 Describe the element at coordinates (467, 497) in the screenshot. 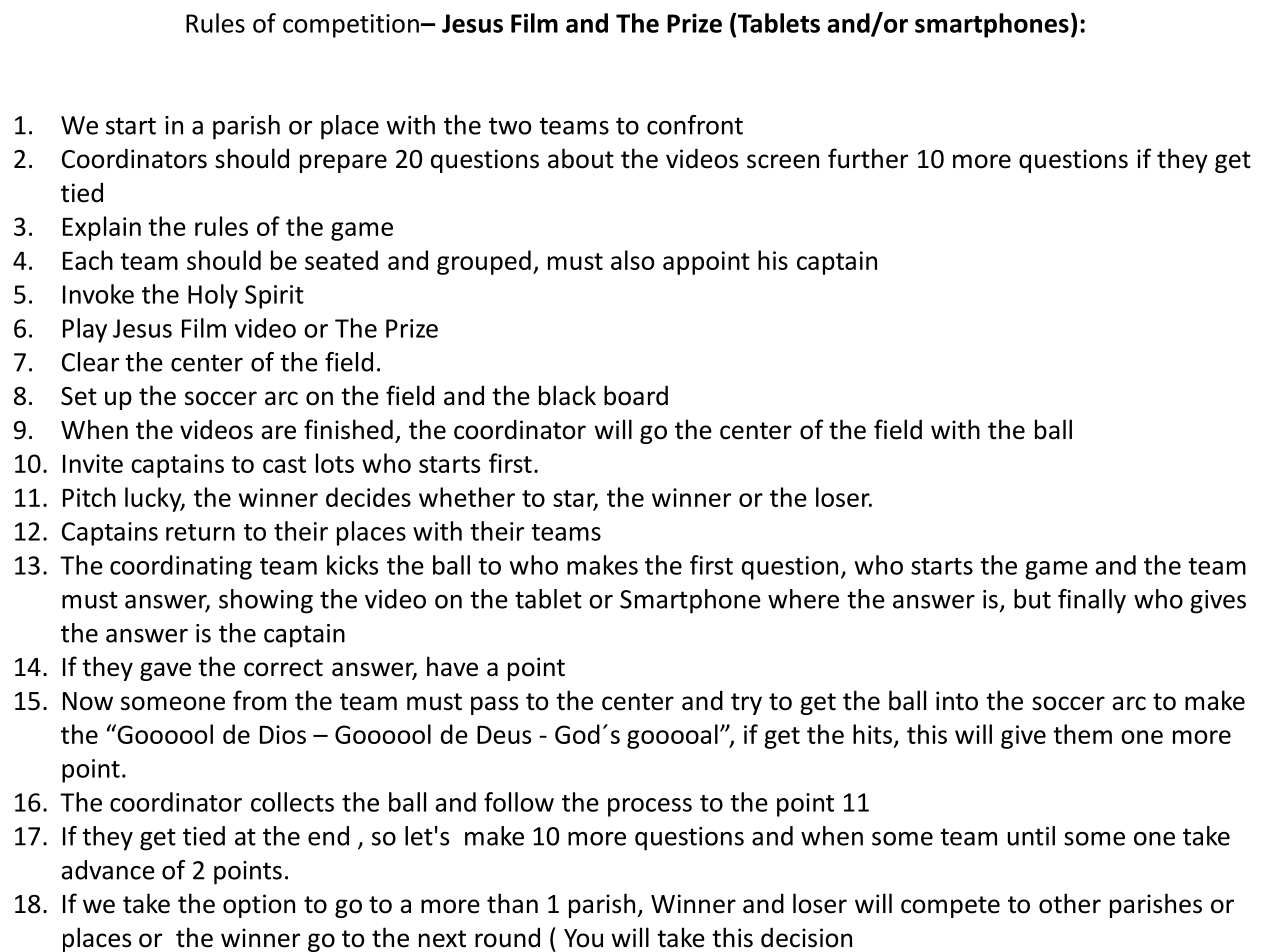

I see `whether` at that location.
